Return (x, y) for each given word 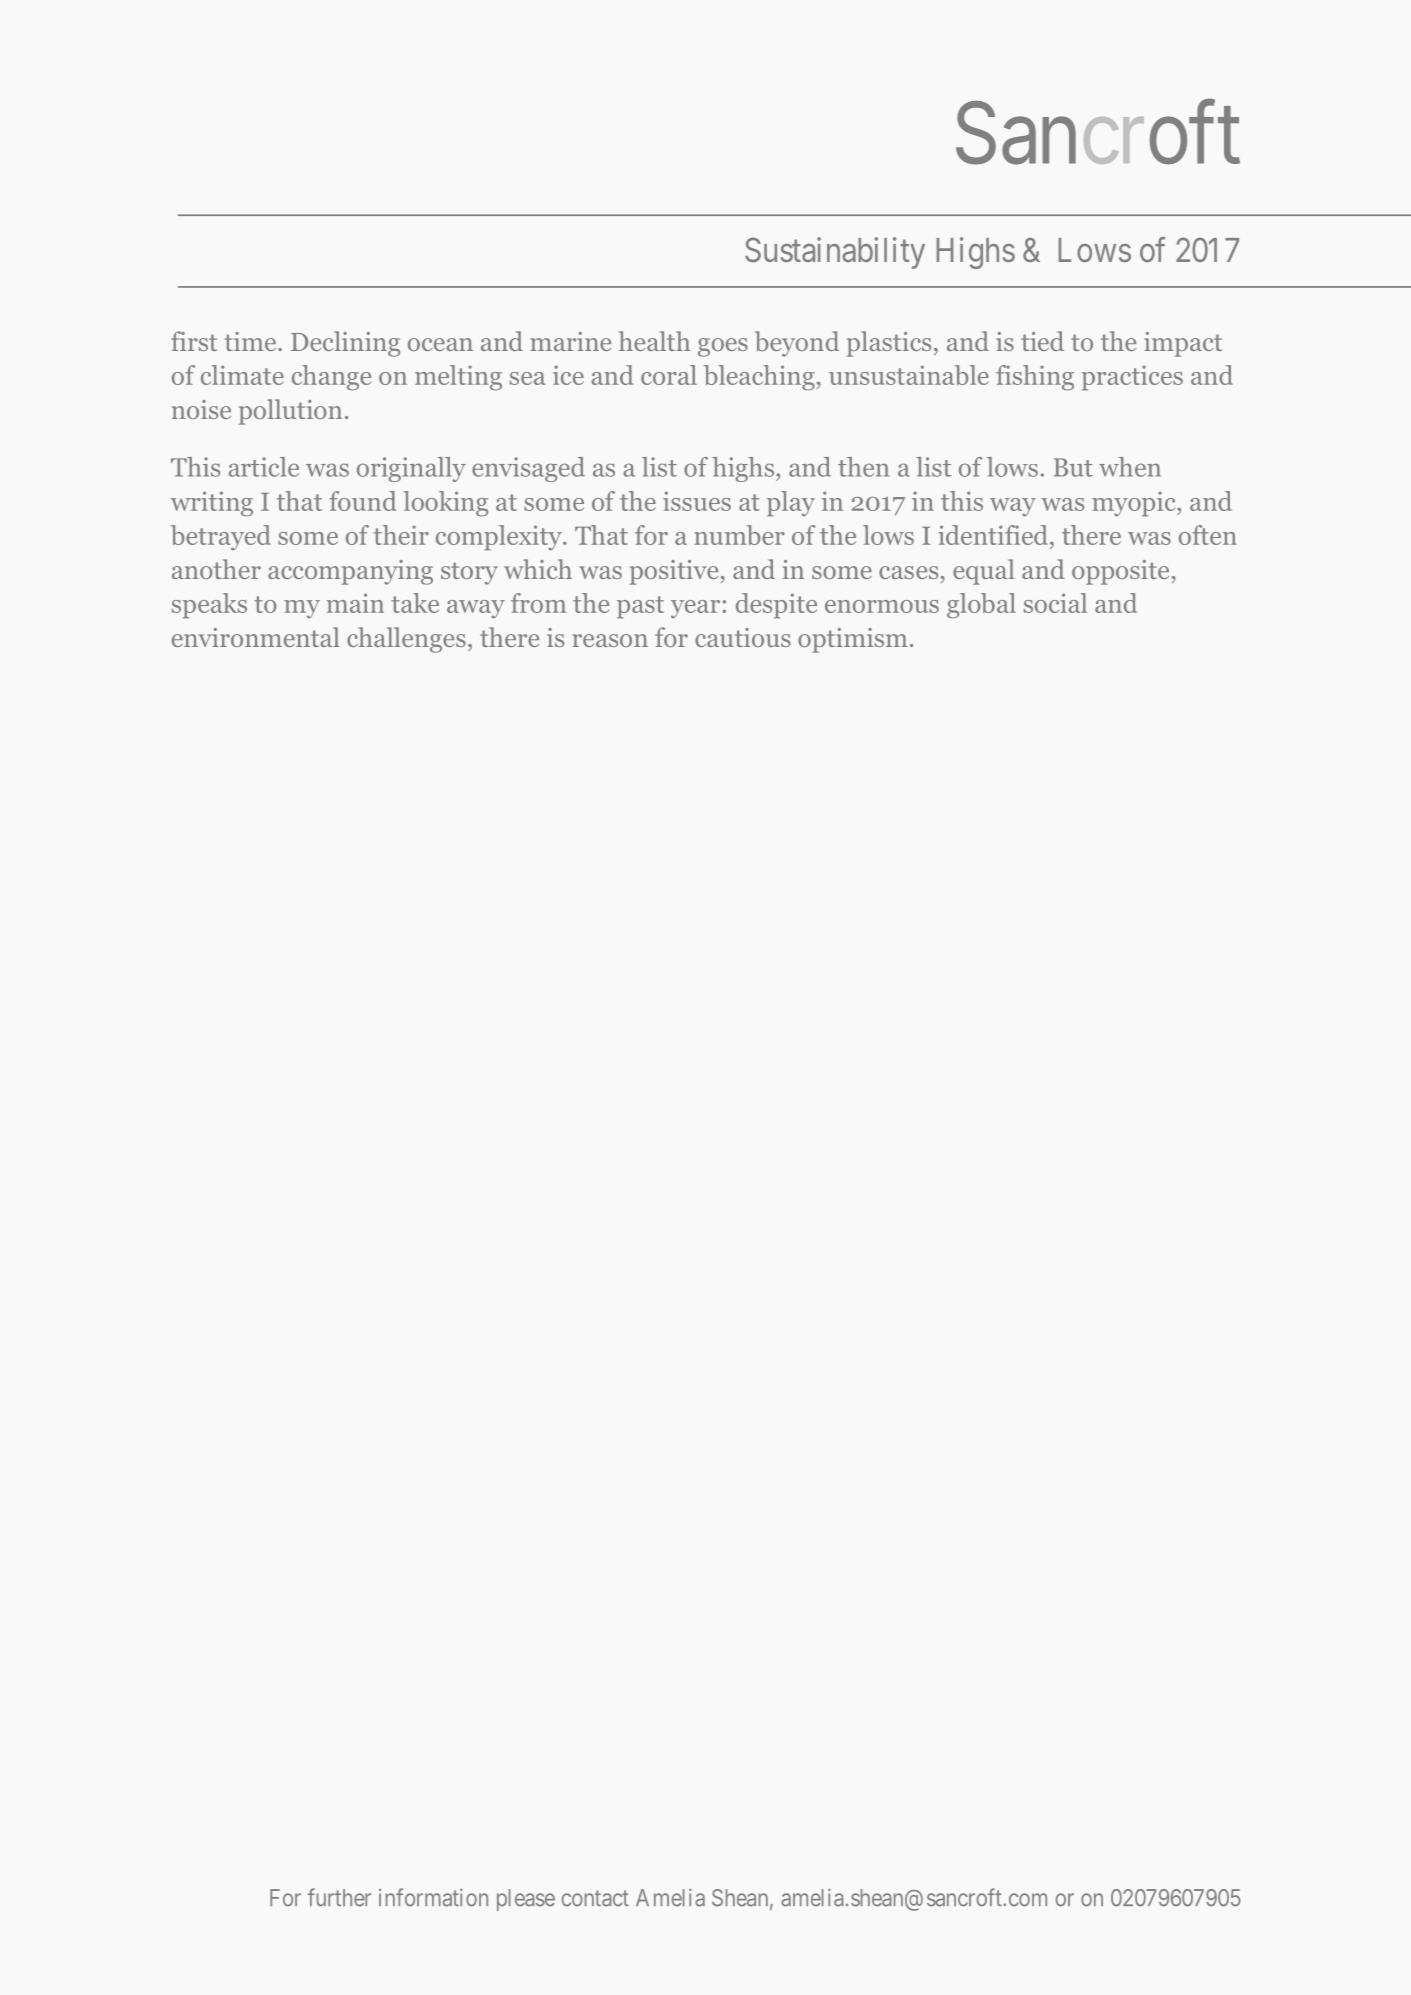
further (339, 1897)
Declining (345, 344)
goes (723, 347)
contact (595, 1898)
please (526, 1900)
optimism (853, 640)
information (433, 1897)
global (981, 606)
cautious (743, 637)
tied (1042, 341)
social (1055, 603)
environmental (256, 637)
